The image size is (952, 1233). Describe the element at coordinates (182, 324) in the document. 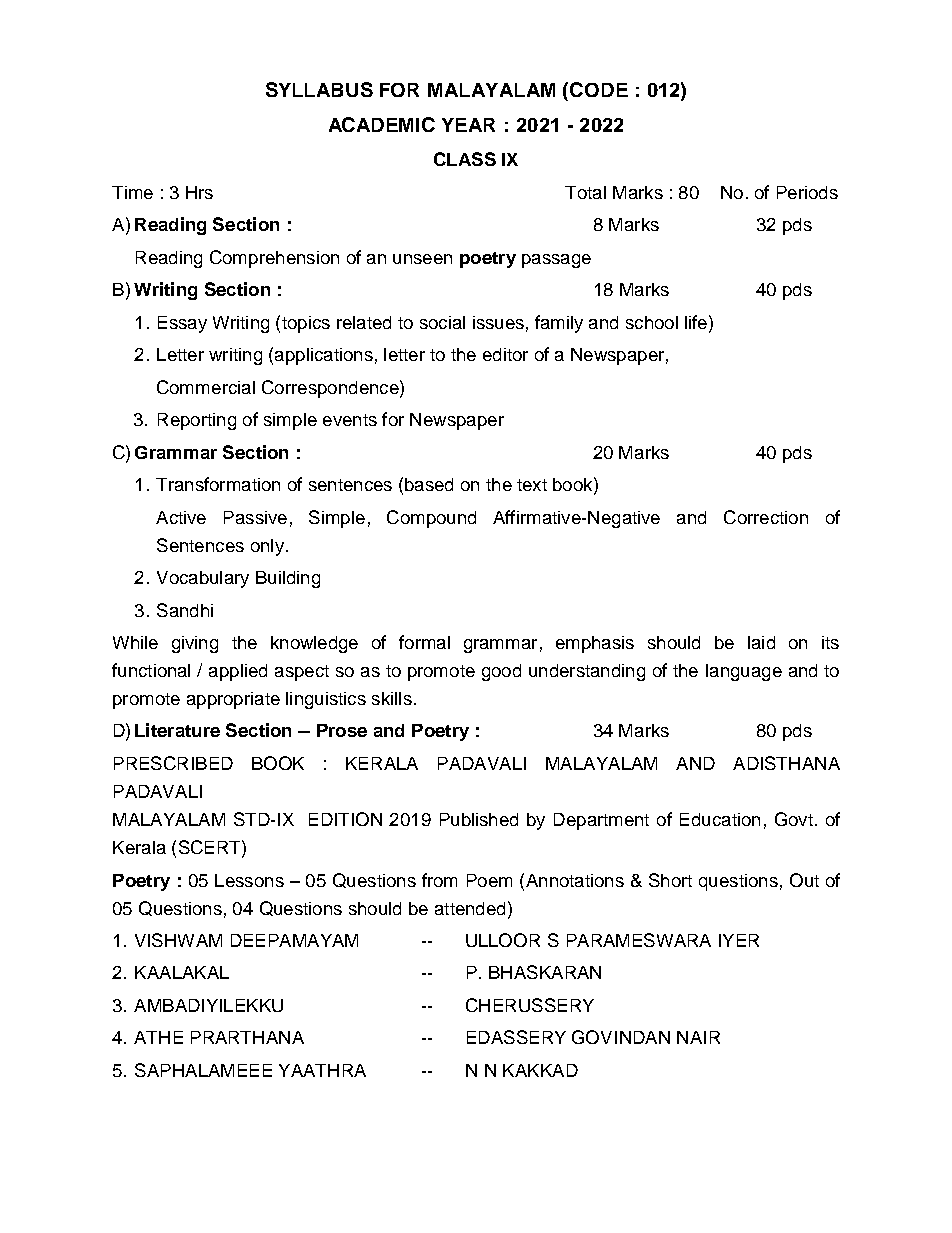

I see `Essay` at that location.
